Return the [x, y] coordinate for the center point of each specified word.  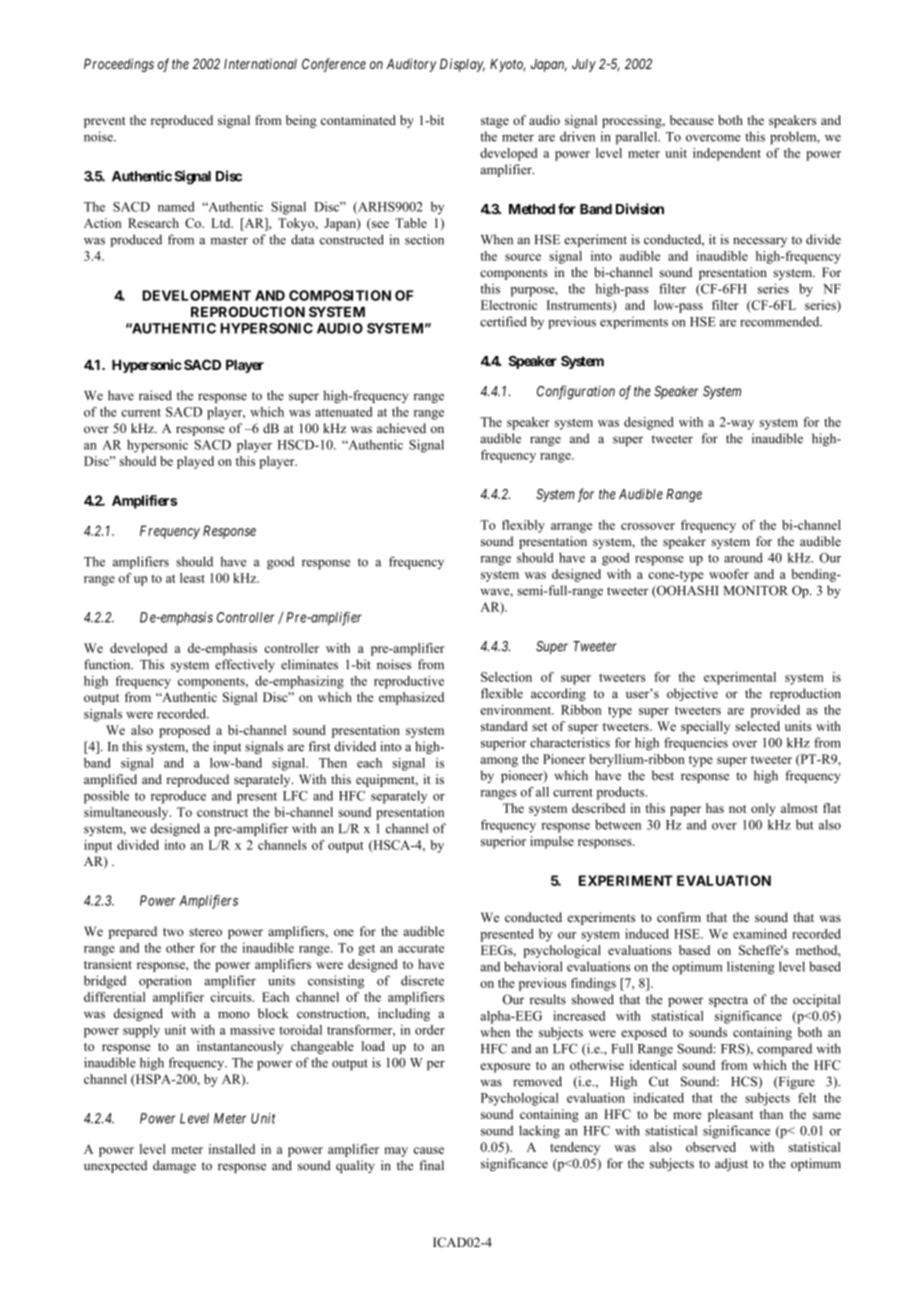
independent [727, 154]
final [432, 1165]
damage [174, 1166]
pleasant [730, 1115]
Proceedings [119, 65]
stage [495, 122]
